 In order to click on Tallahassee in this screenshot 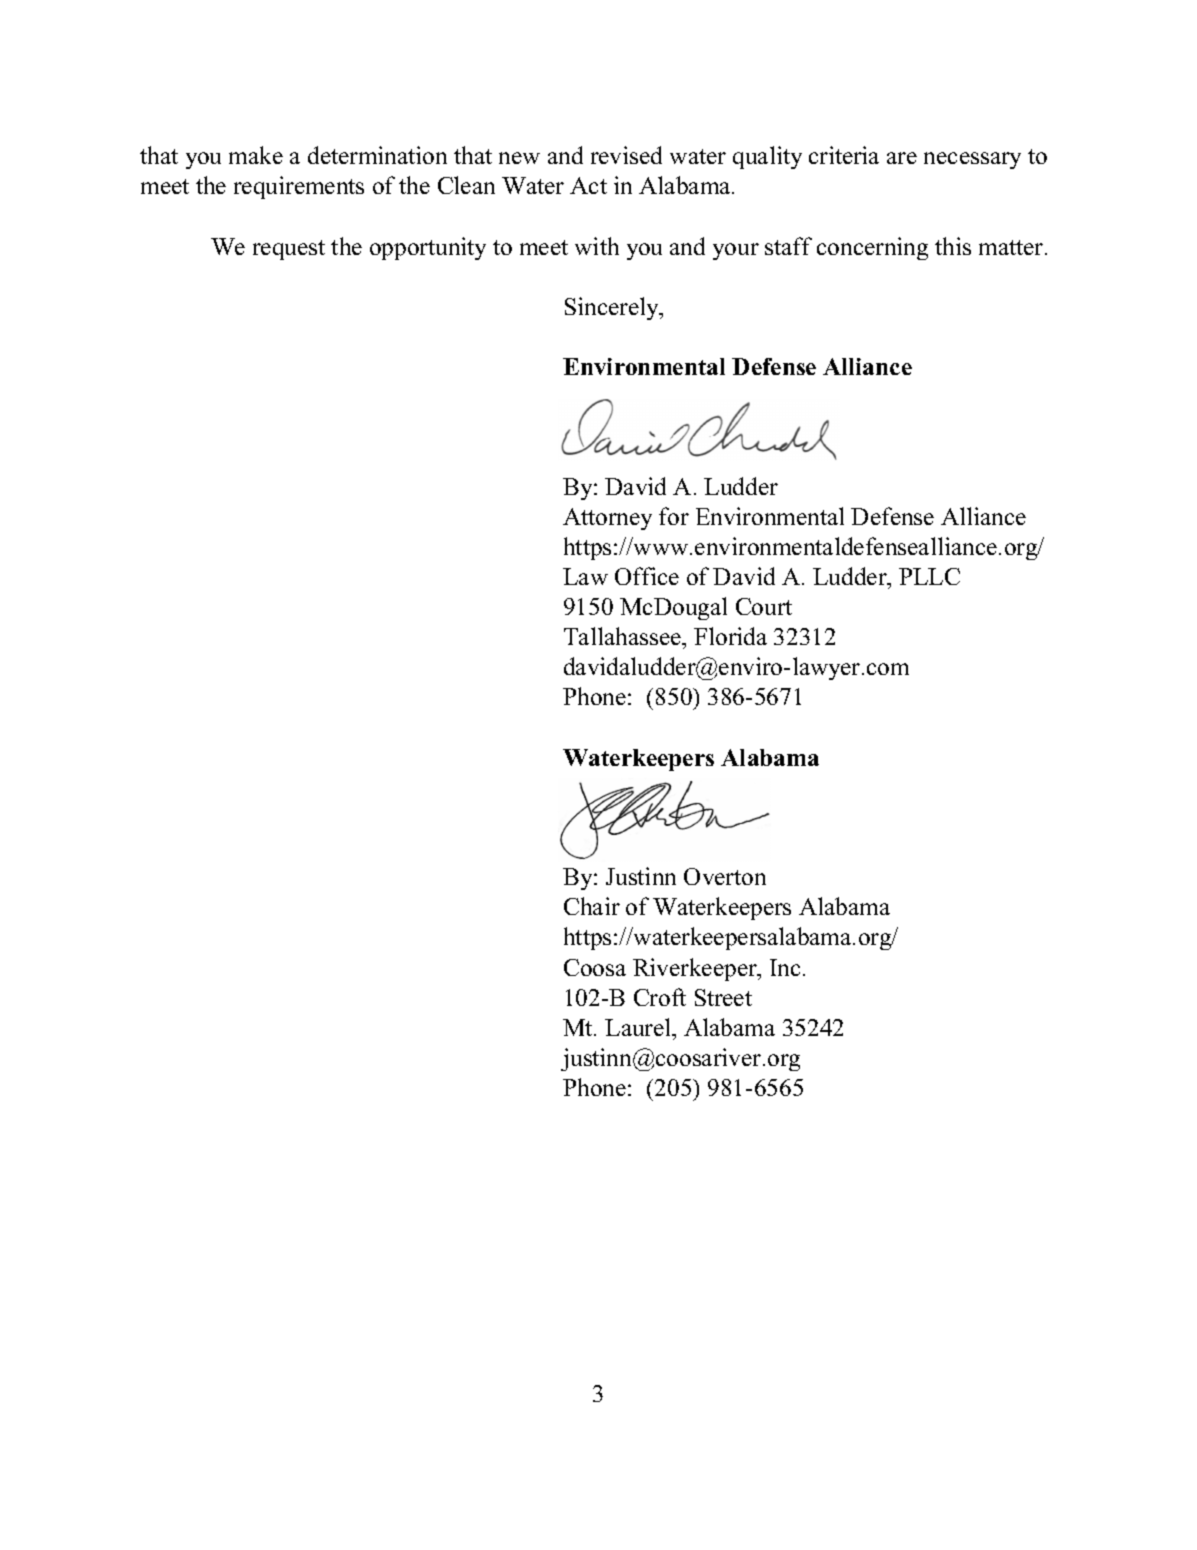, I will do `click(623, 636)`.
